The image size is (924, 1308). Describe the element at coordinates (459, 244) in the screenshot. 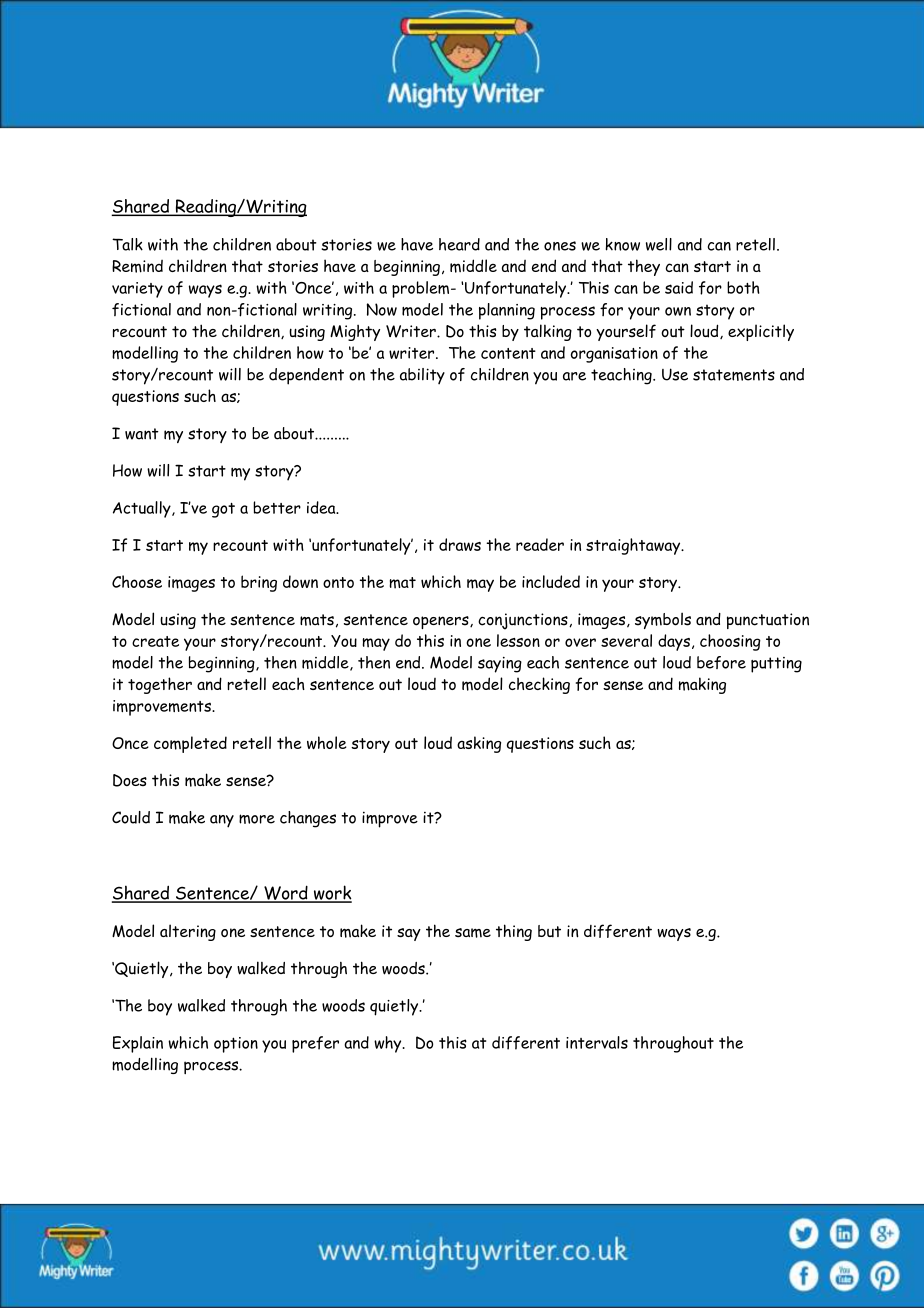

I see `heard` at that location.
